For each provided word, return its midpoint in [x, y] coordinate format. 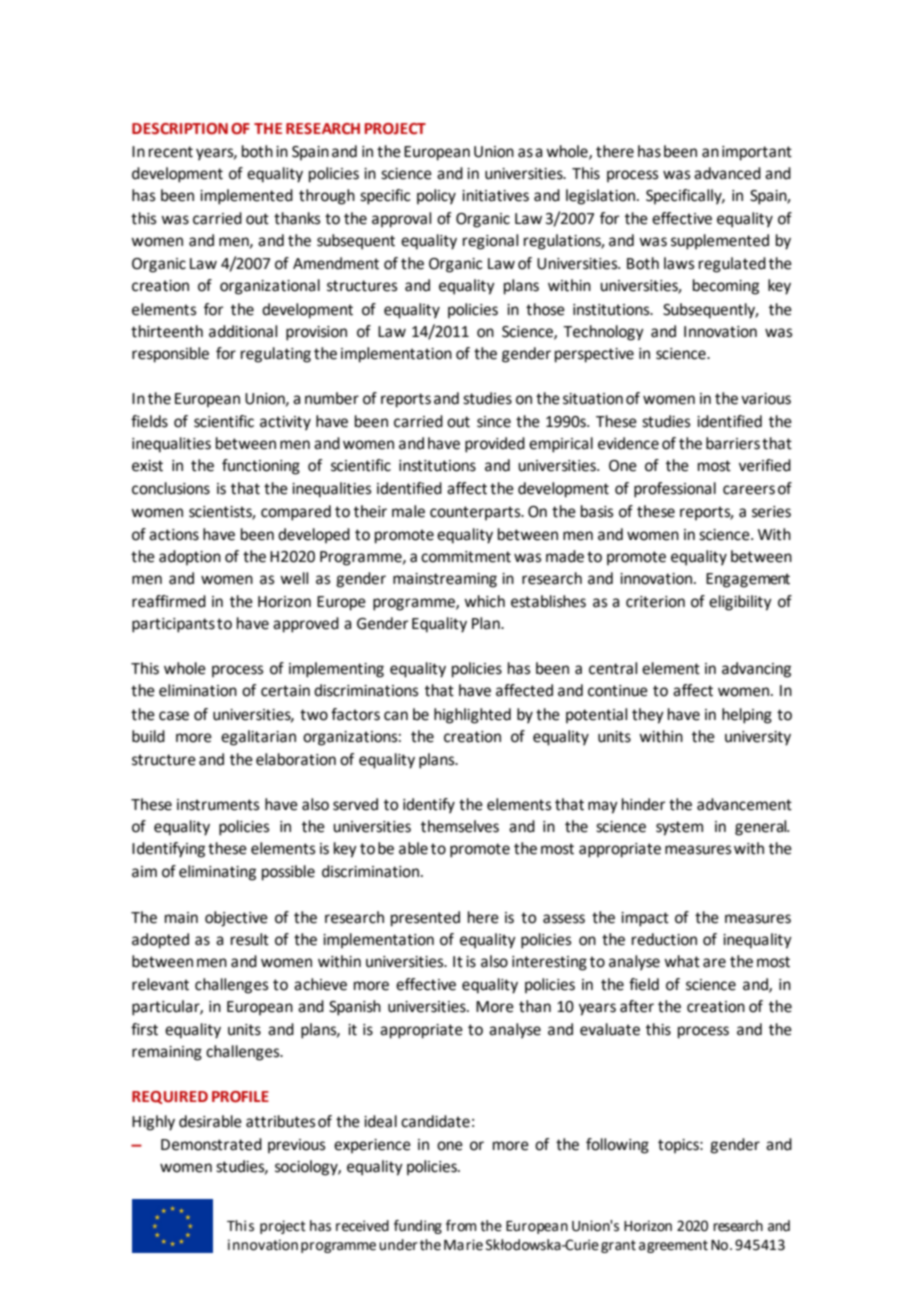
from [461, 1226]
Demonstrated [211, 1144]
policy [436, 197]
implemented [246, 197]
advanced [727, 173]
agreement [673, 1246]
